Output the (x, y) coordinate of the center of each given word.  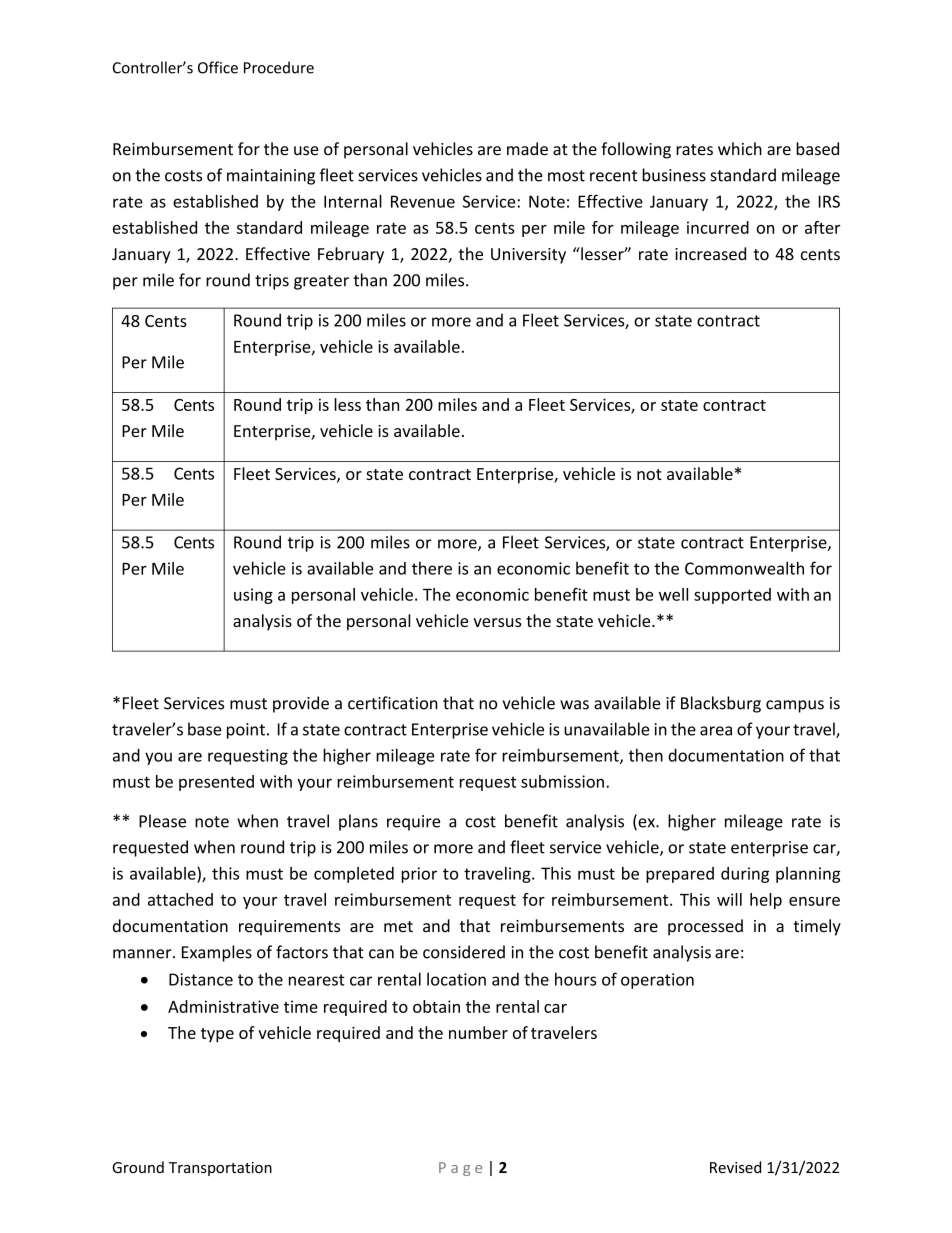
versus (497, 622)
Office (218, 67)
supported (732, 596)
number (478, 1032)
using (253, 596)
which (740, 149)
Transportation (220, 1169)
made (527, 149)
